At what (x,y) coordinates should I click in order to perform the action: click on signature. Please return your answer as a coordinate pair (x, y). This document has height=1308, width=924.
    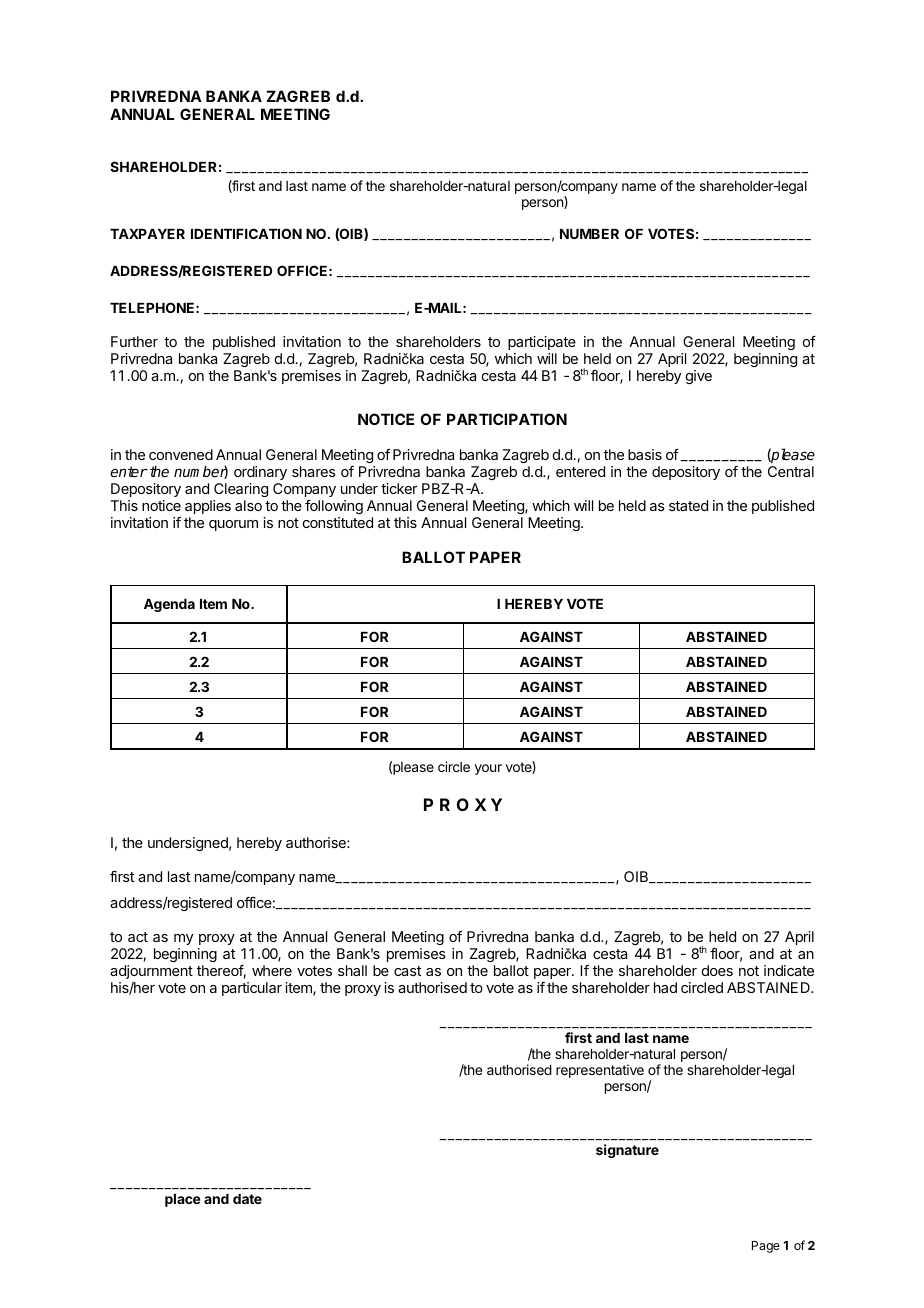
    Looking at the image, I should click on (627, 1151).
